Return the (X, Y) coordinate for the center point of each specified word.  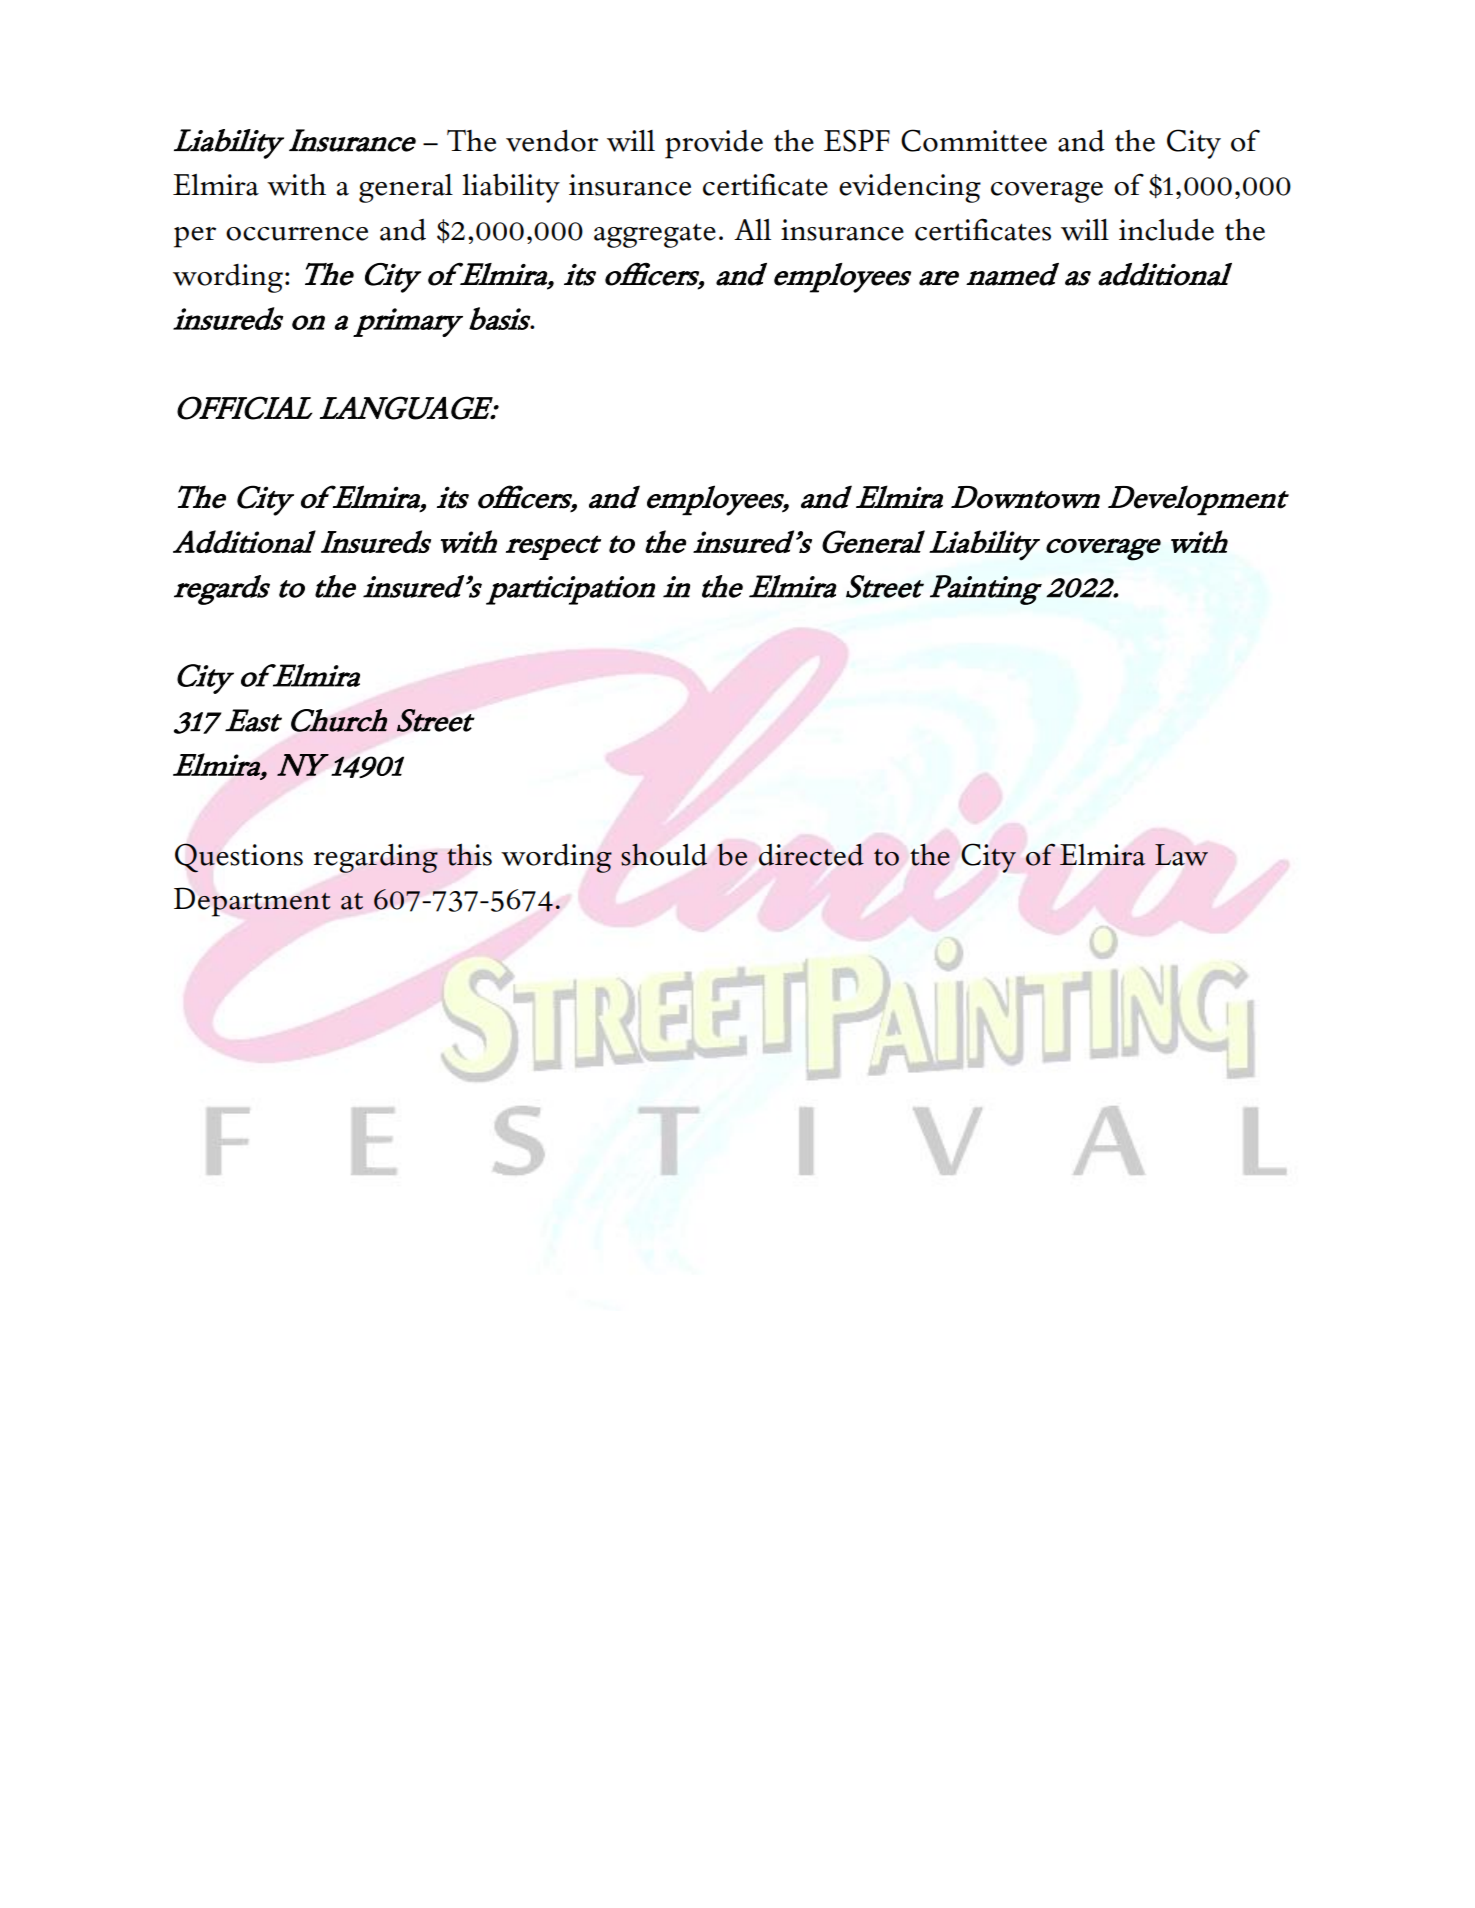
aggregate (655, 236)
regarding (376, 858)
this (469, 855)
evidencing (910, 188)
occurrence (297, 234)
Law (1181, 855)
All (752, 229)
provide (714, 144)
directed (811, 855)
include (1166, 230)
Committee (974, 140)
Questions (239, 858)
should (664, 854)
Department (252, 902)
